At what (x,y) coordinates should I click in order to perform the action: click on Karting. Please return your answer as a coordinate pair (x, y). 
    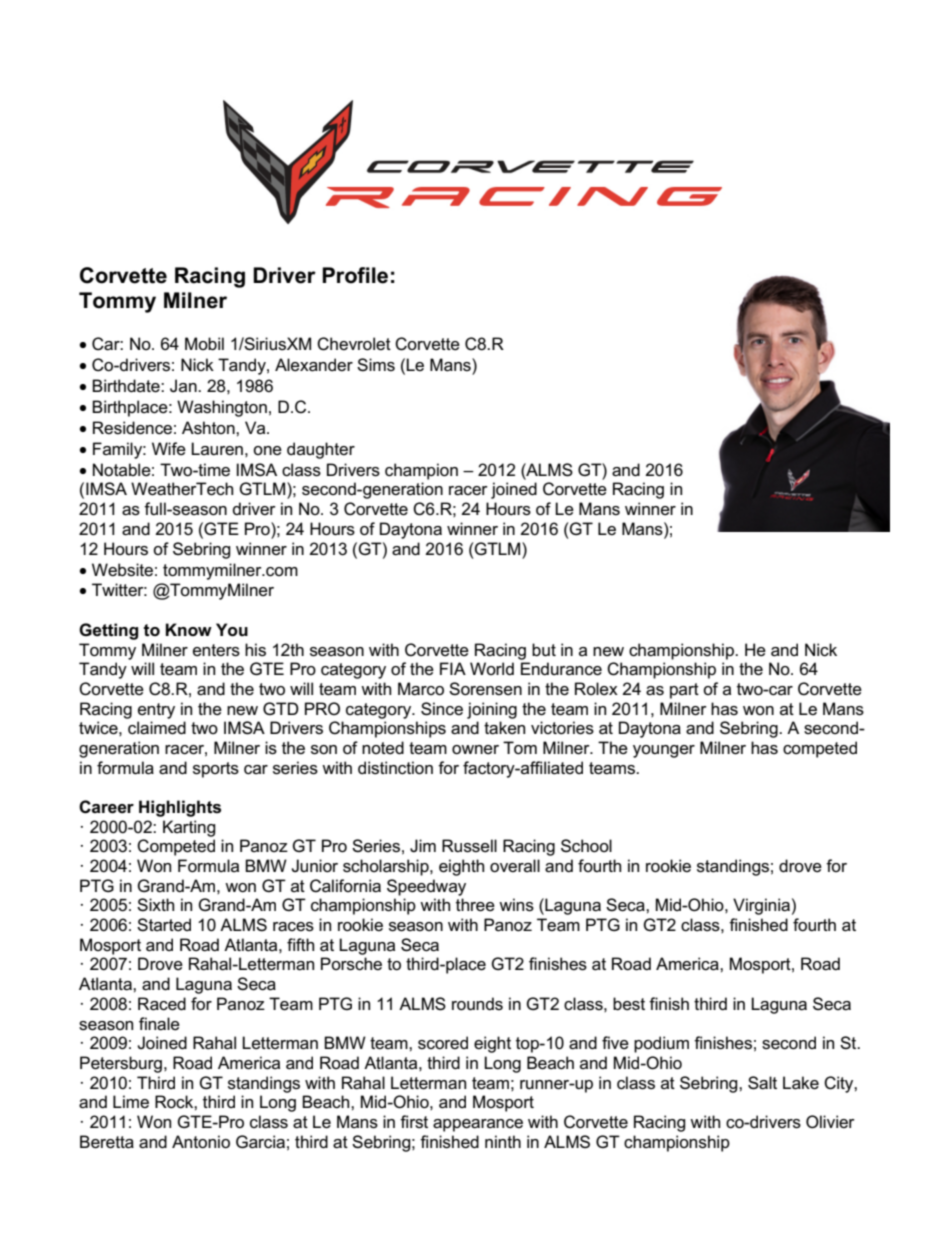
    Looking at the image, I should click on (189, 828).
